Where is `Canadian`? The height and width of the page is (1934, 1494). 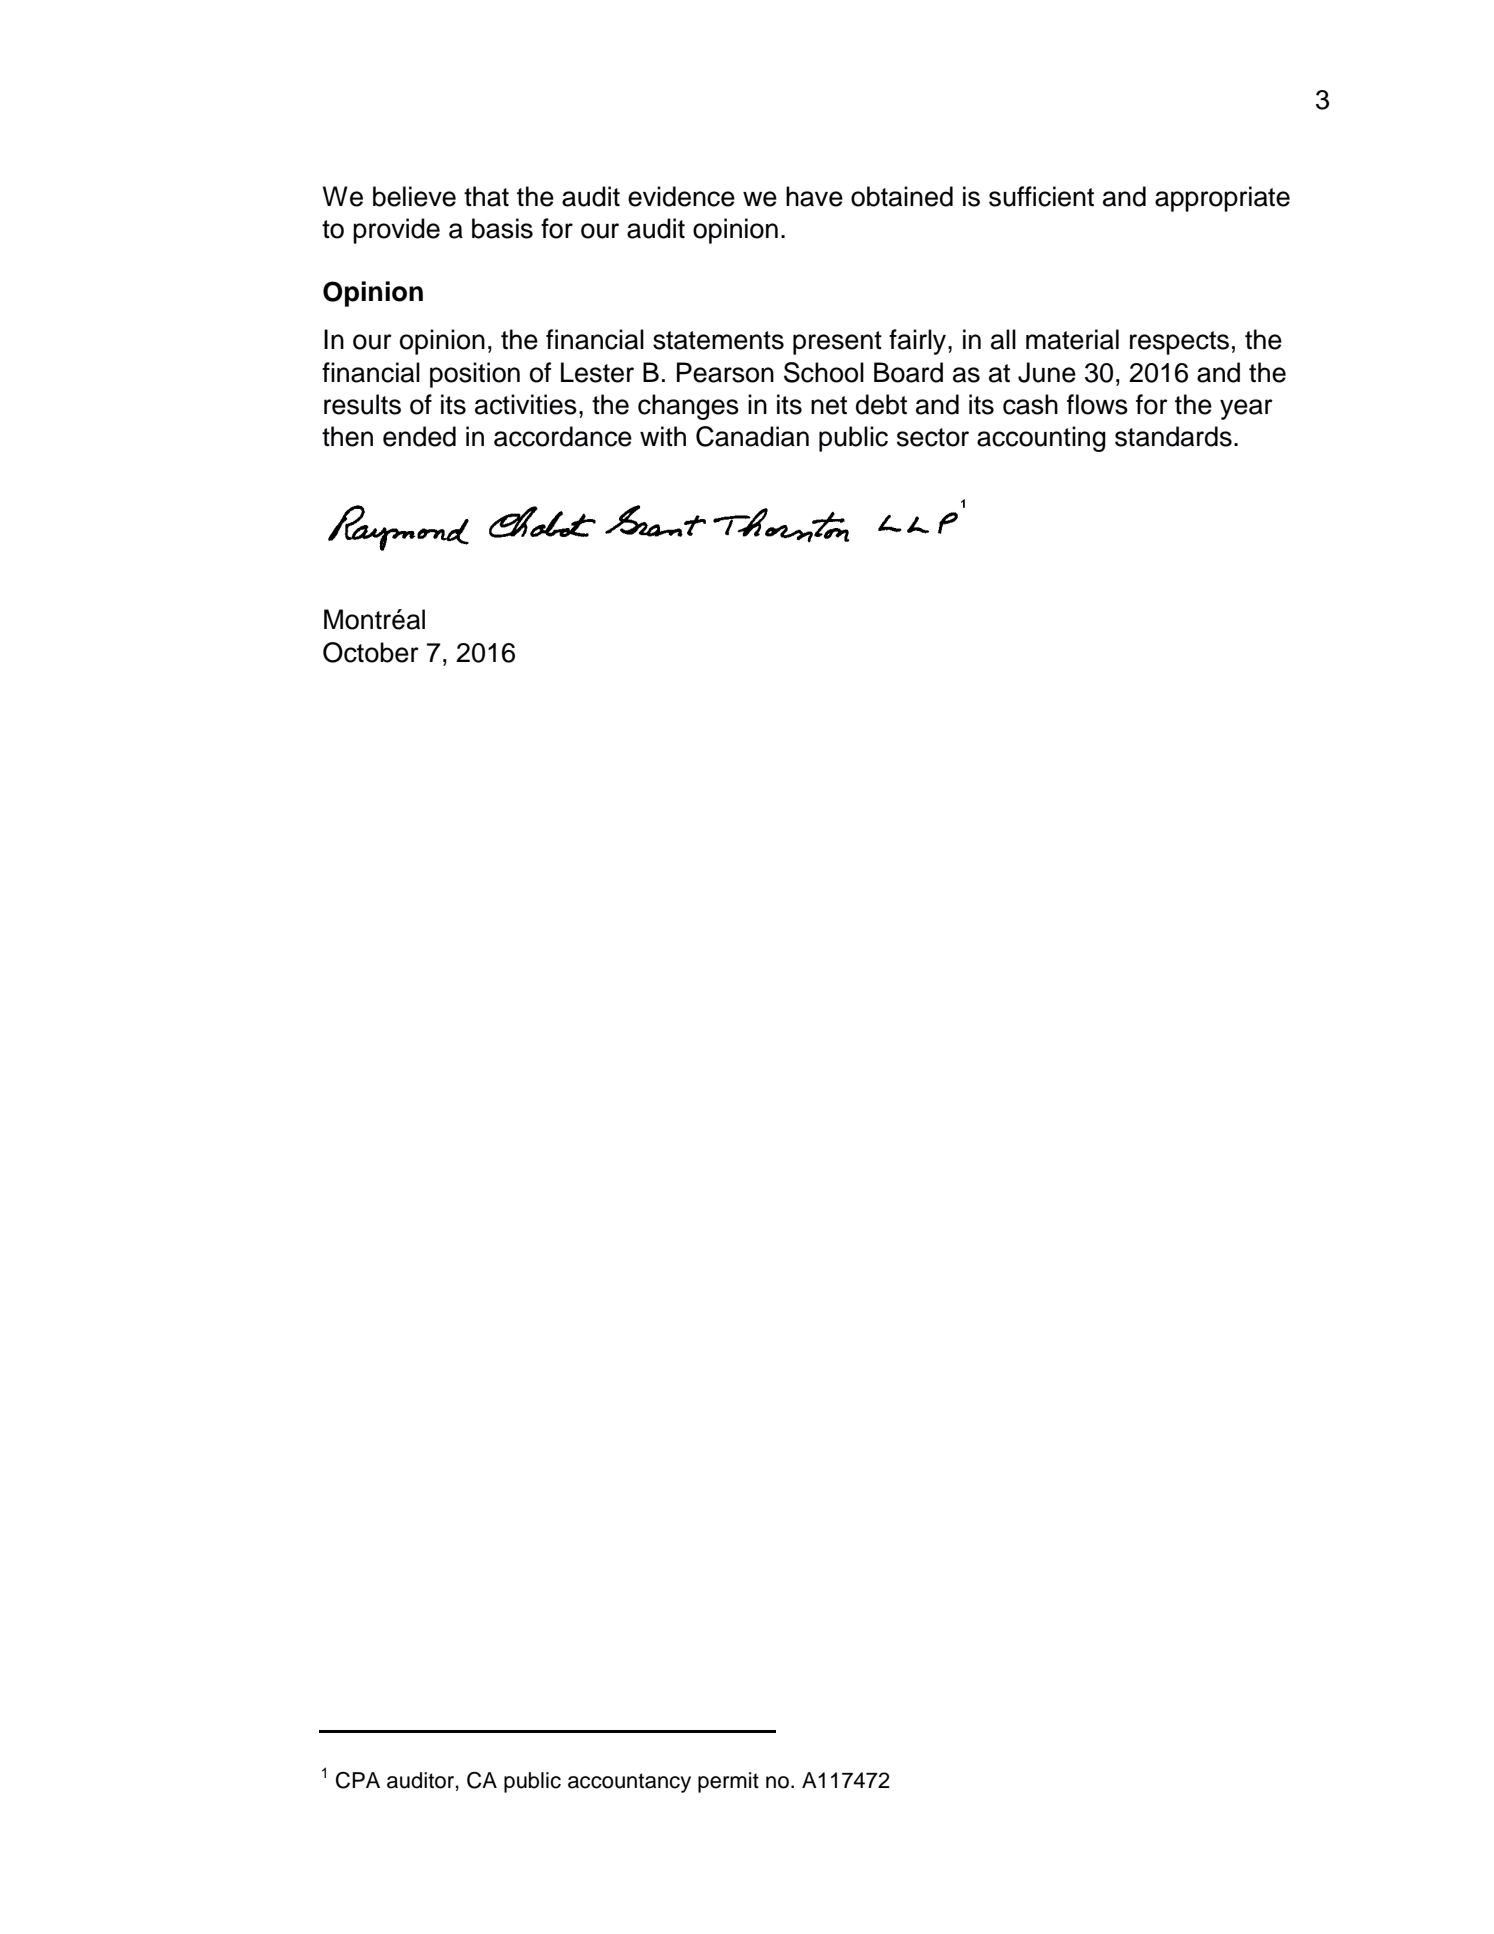
Canadian is located at coordinates (752, 436).
